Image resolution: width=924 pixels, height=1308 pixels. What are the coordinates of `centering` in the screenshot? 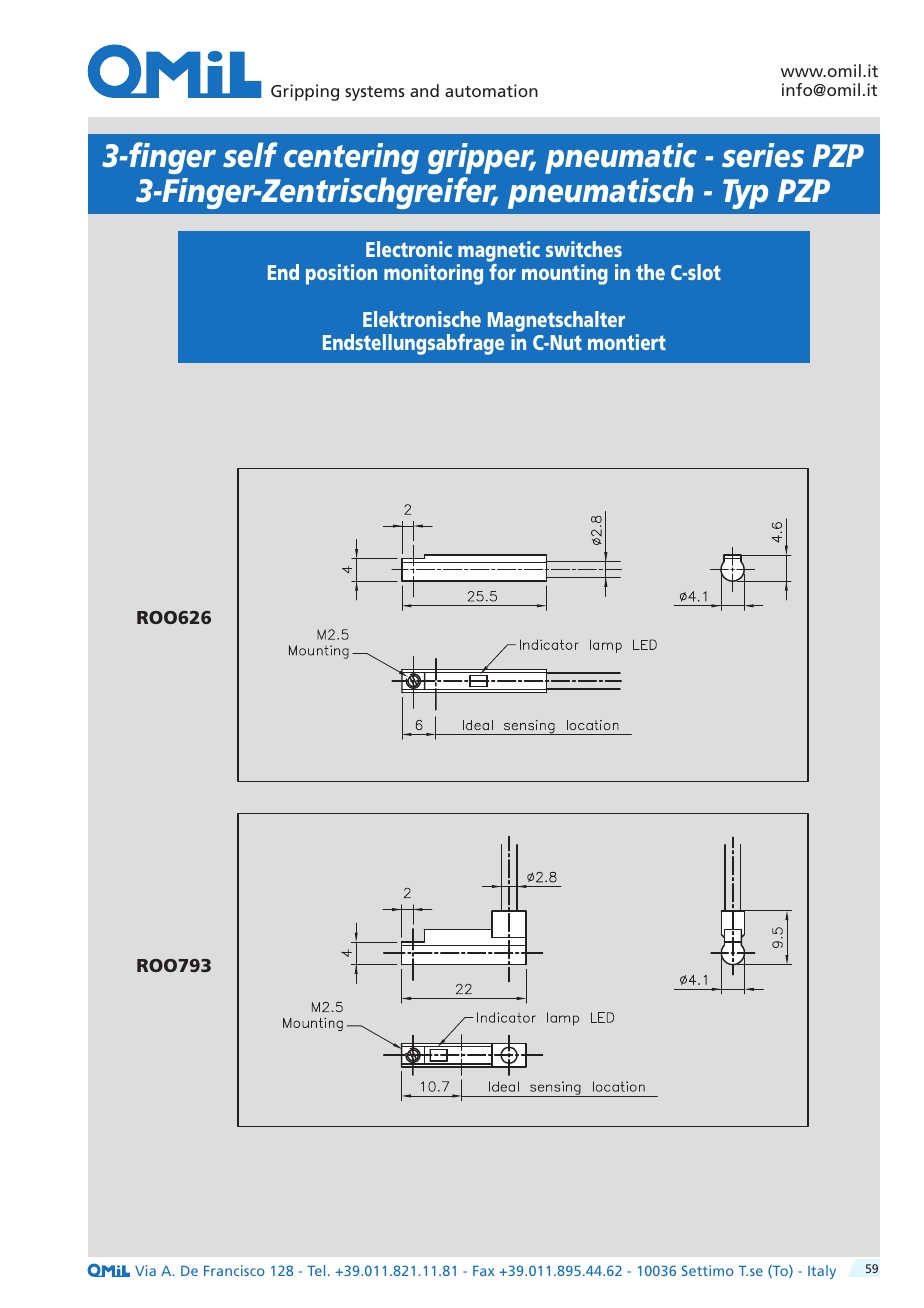 It's located at (351, 158).
